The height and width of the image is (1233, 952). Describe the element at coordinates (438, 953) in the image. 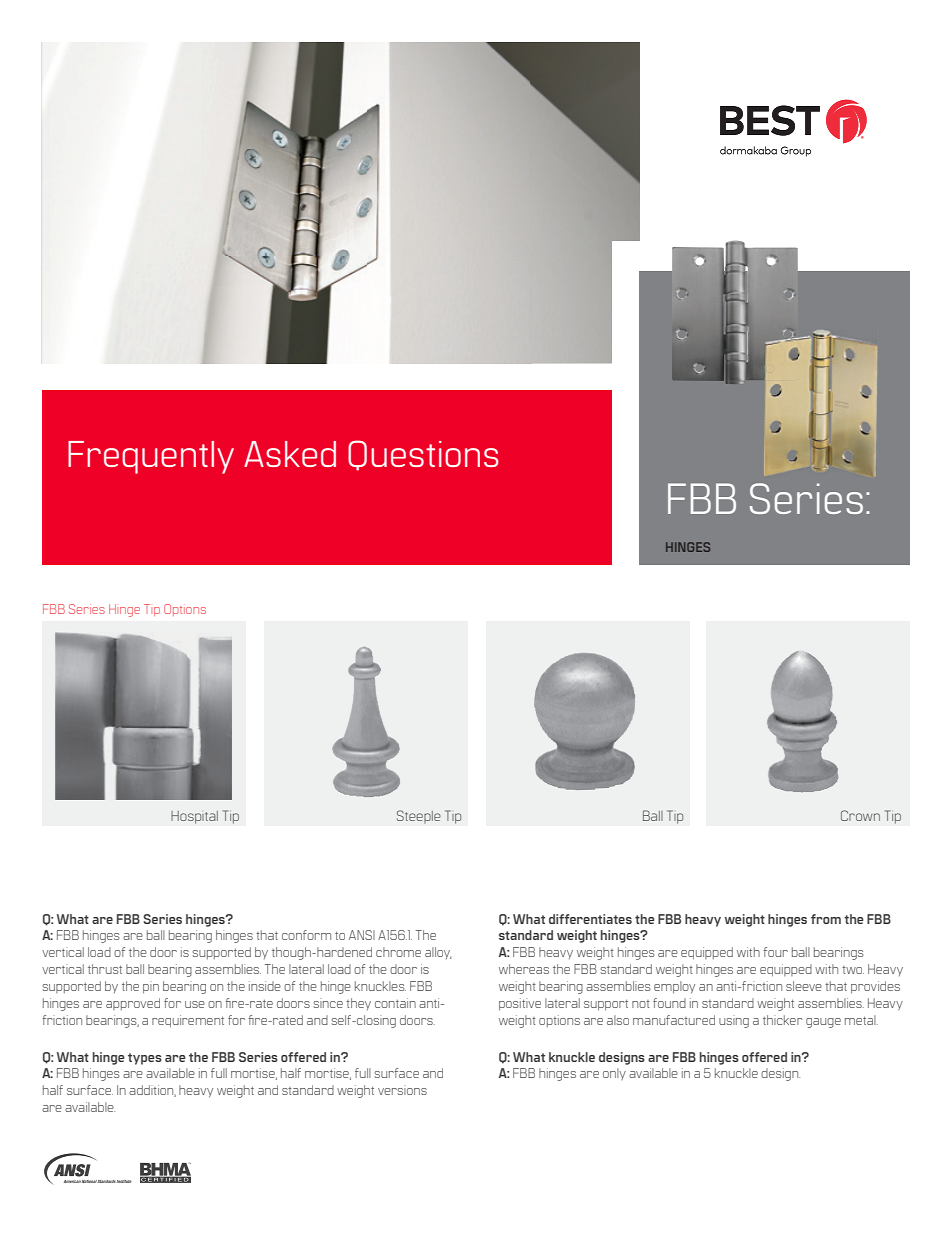

I see `alloy` at that location.
